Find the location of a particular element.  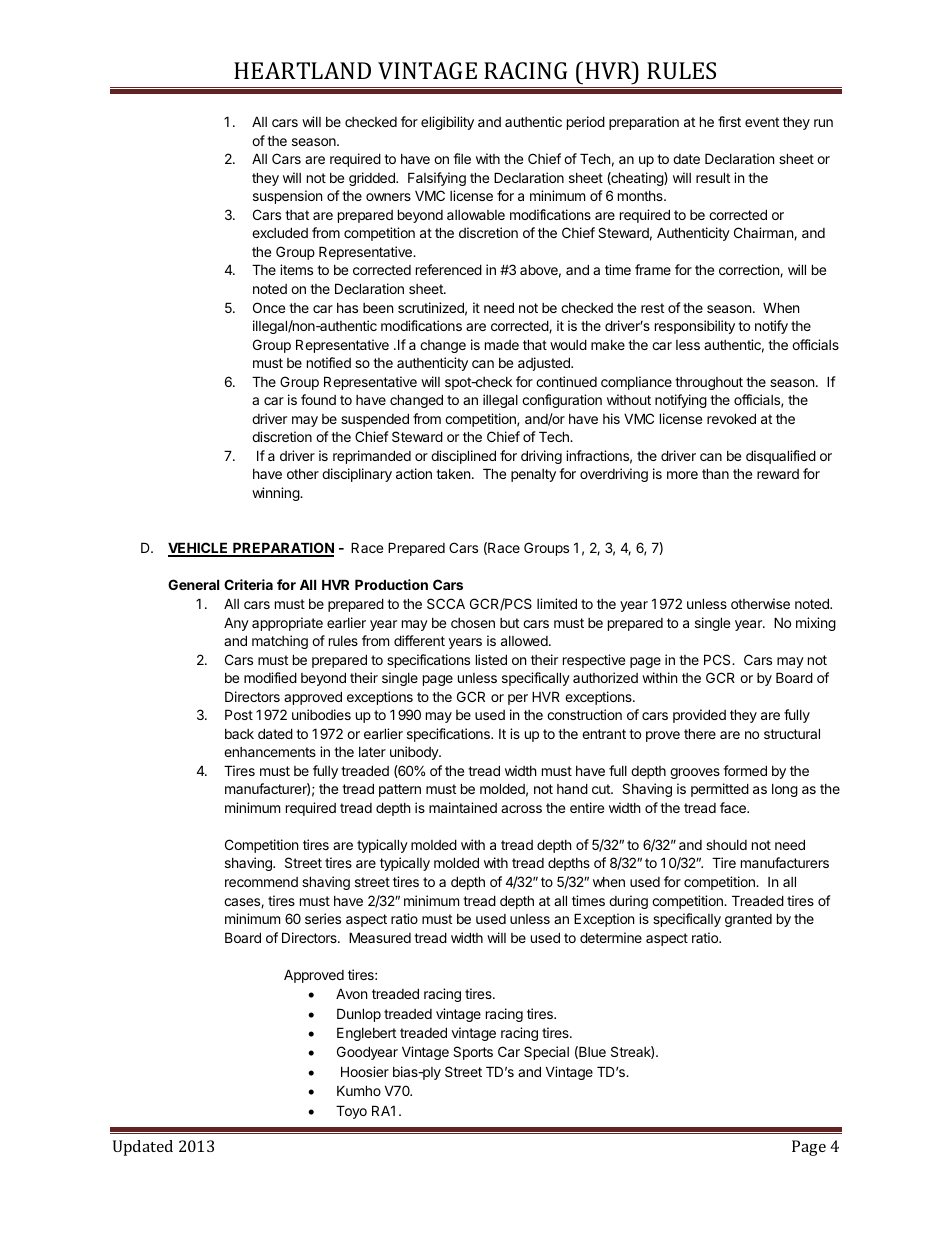

face is located at coordinates (734, 807).
